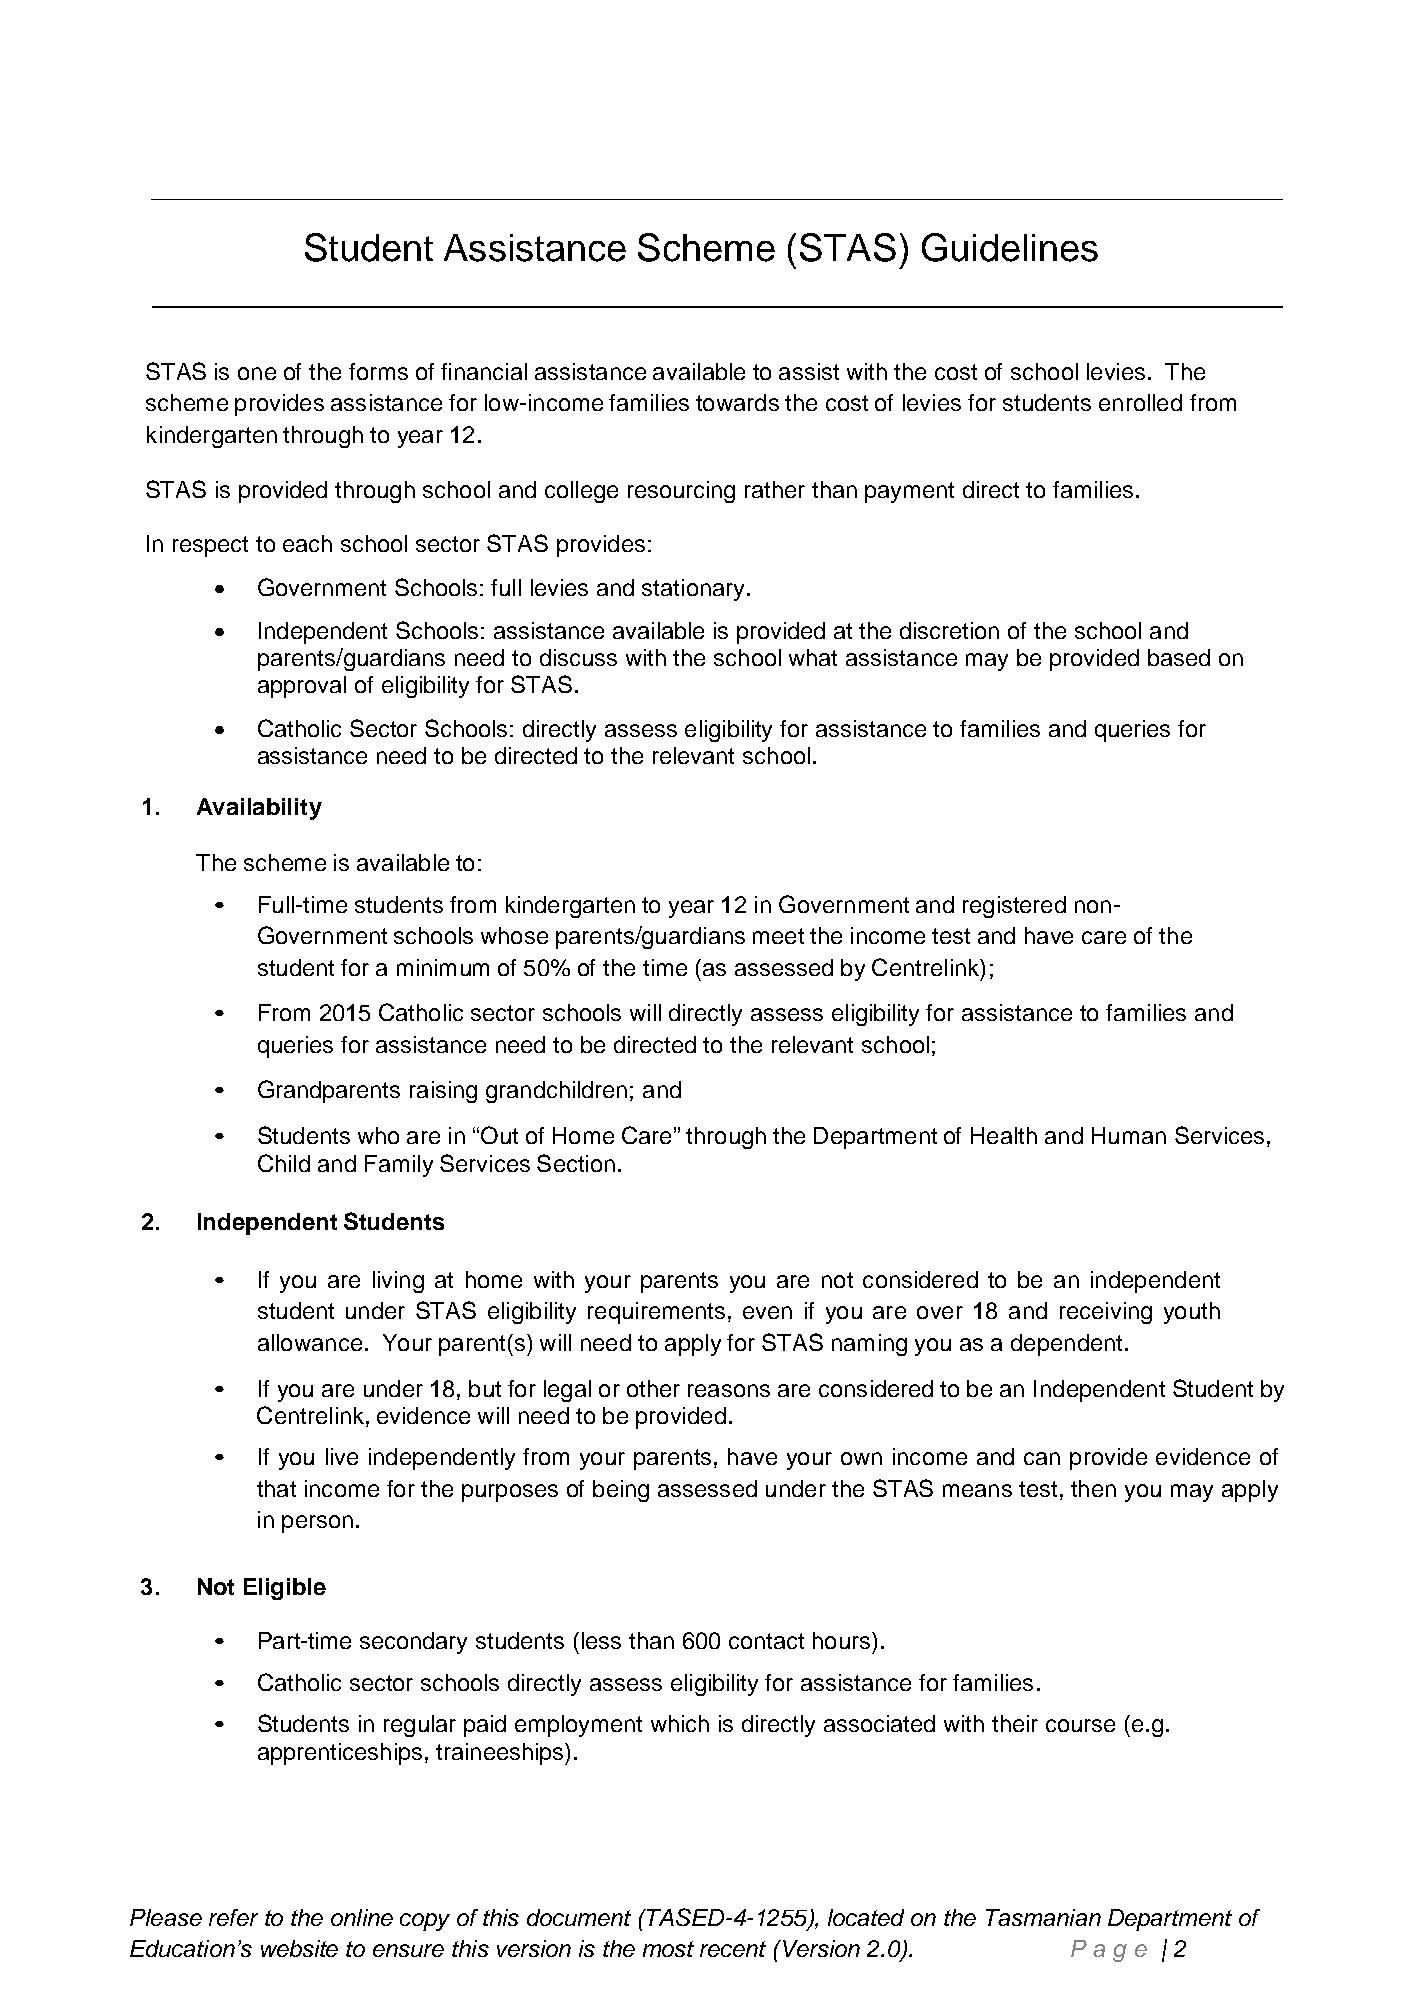 This image has width=1416, height=2000. I want to click on meet, so click(778, 936).
